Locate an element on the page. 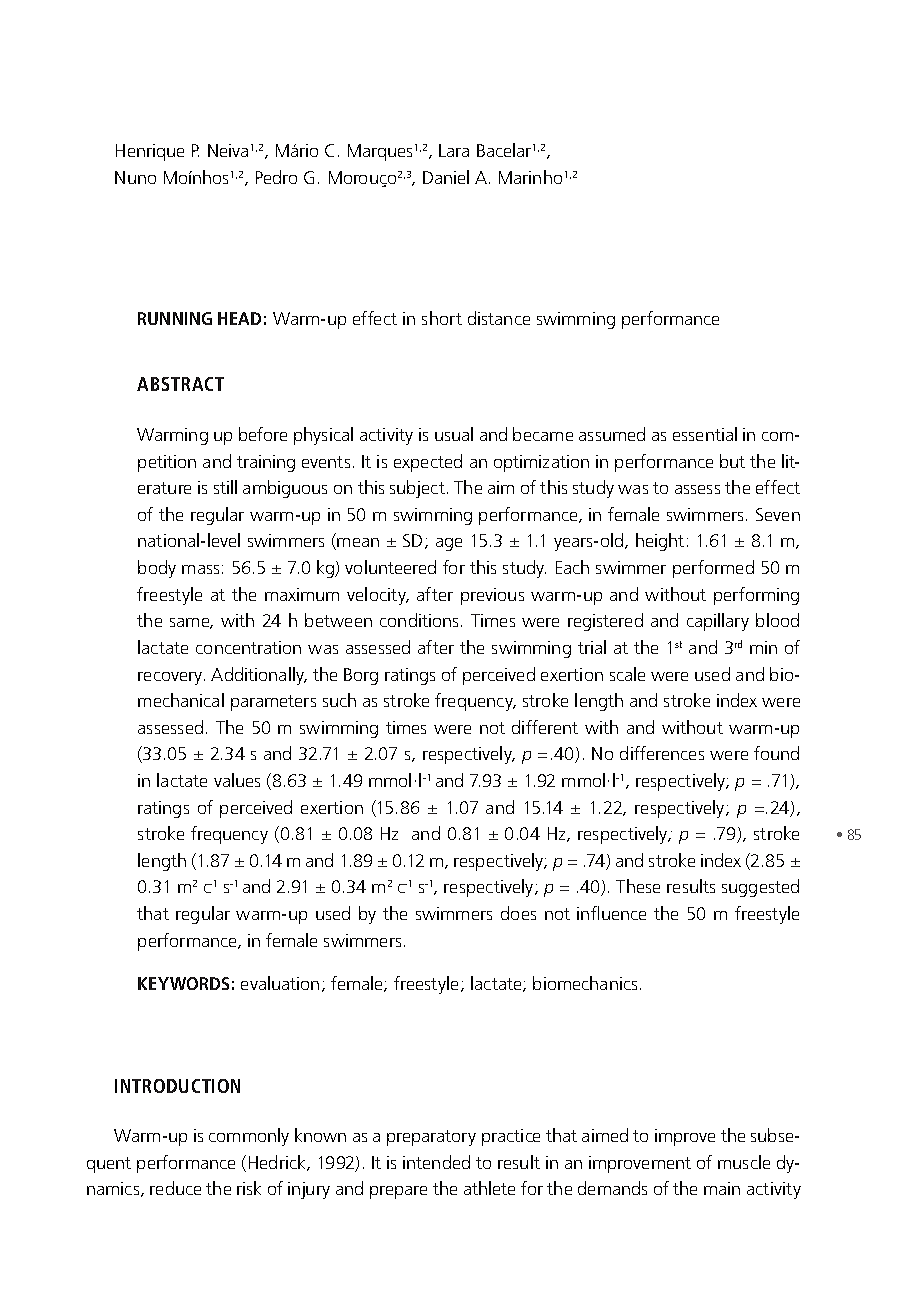 The height and width of the document is (1316, 916). before is located at coordinates (263, 434).
